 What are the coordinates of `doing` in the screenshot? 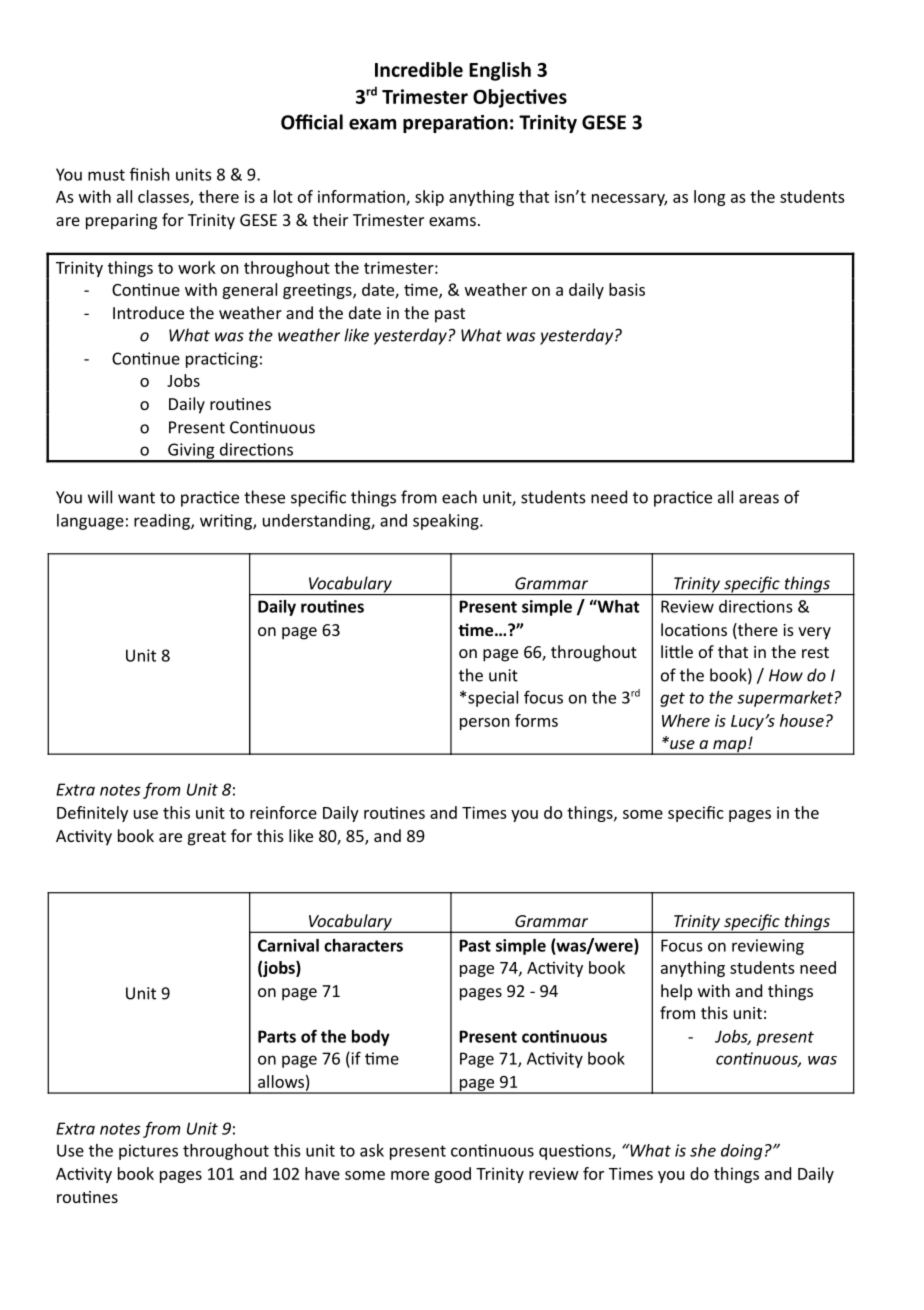 It's located at (741, 1152).
